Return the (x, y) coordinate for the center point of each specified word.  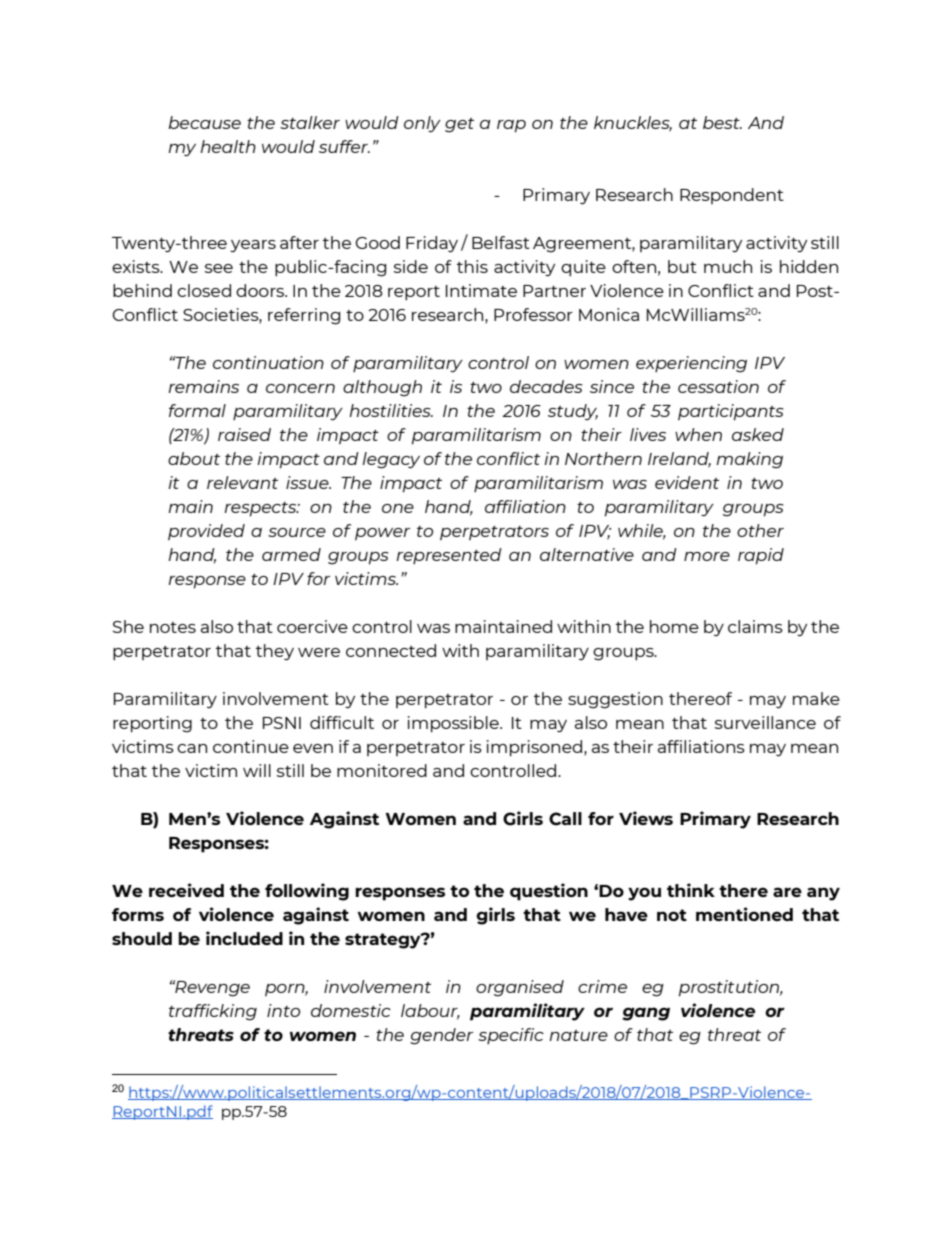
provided (206, 532)
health (228, 146)
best (722, 122)
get (459, 125)
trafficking (213, 1012)
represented (449, 556)
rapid (761, 556)
